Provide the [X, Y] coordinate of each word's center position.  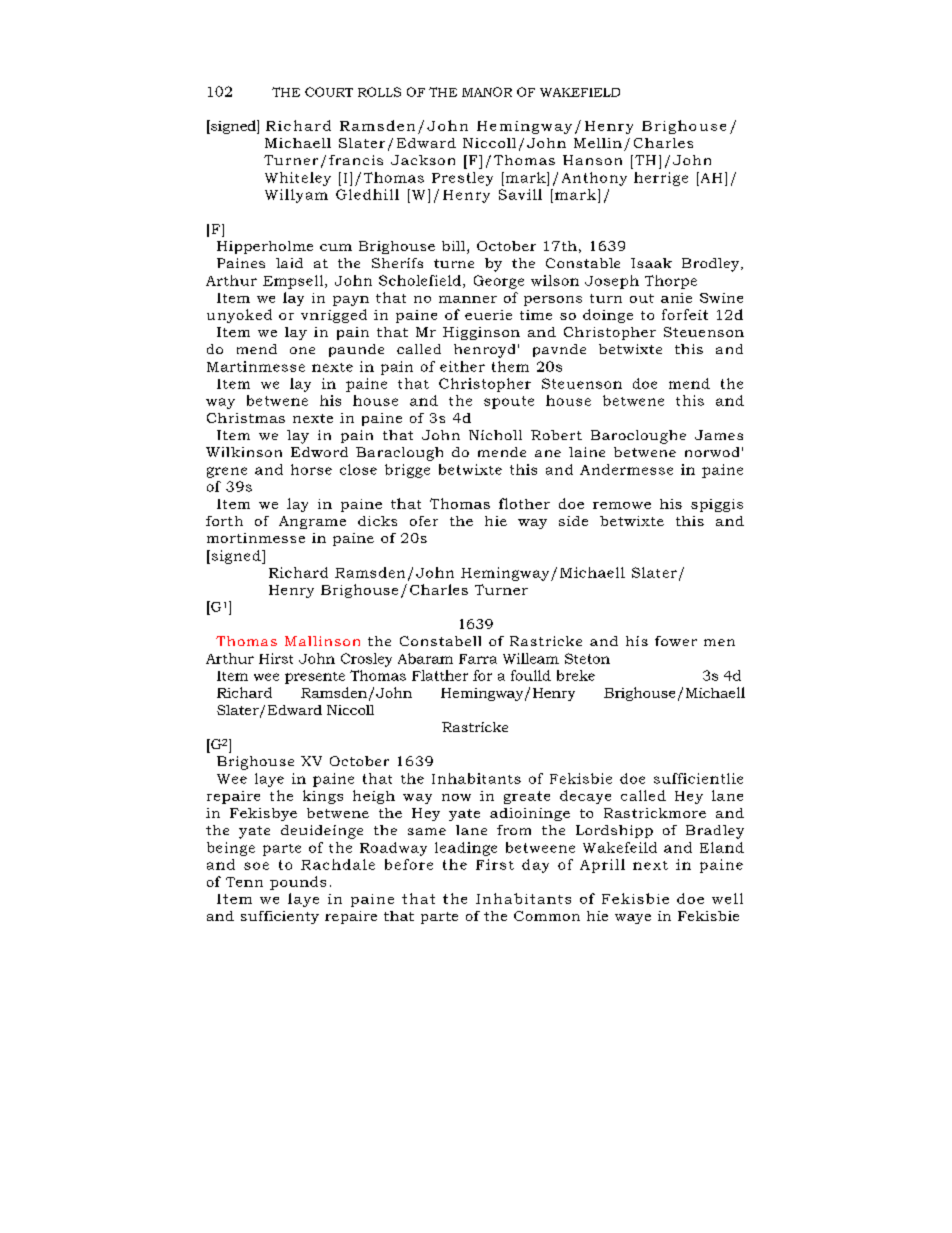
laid [289, 263]
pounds [298, 883]
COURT [329, 92]
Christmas [246, 418]
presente [315, 678]
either [462, 366]
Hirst [276, 658]
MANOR [487, 92]
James [719, 435]
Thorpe [671, 282]
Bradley [715, 832]
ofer [424, 521]
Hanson [592, 160]
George [499, 282]
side [573, 521]
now [456, 797]
